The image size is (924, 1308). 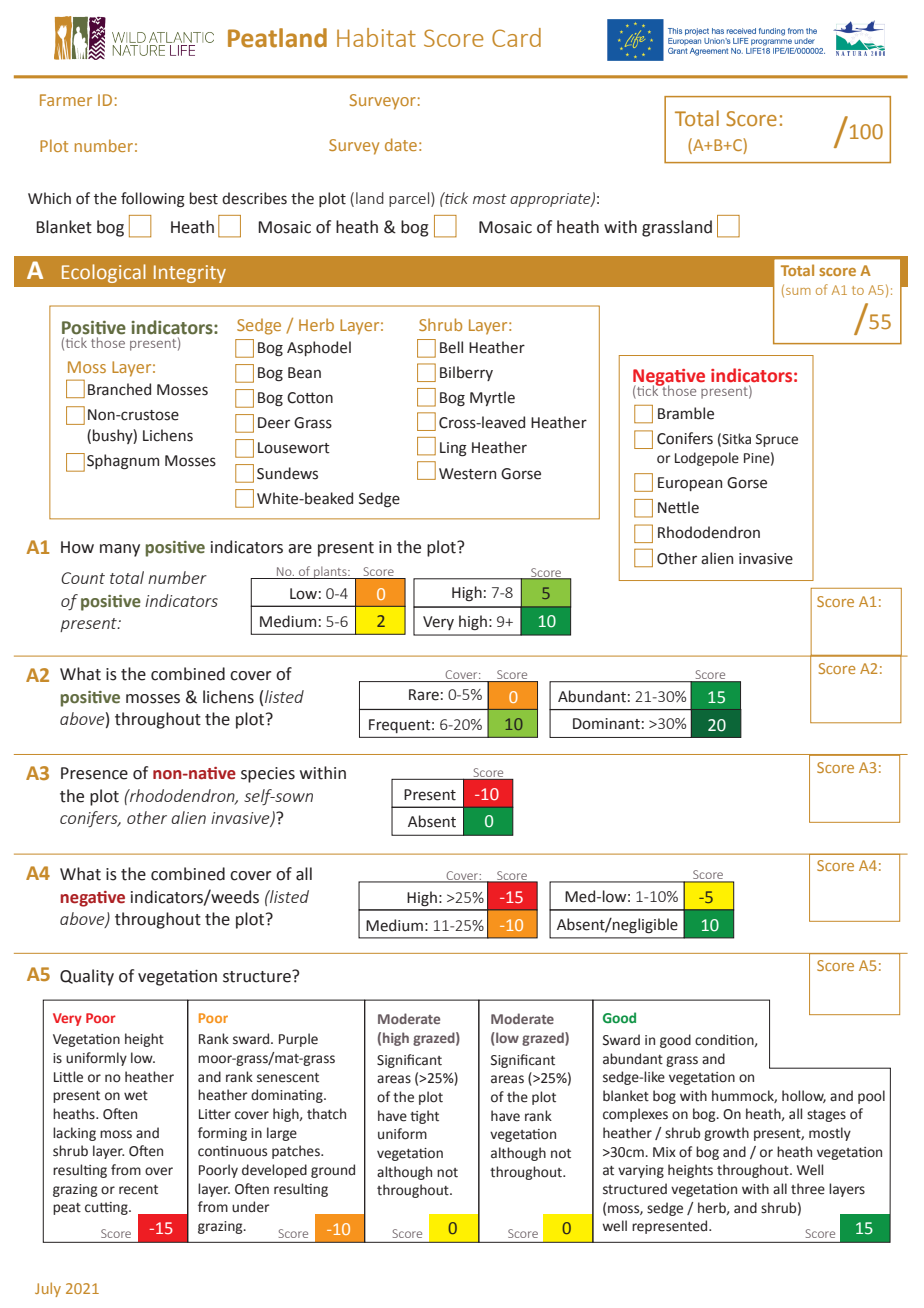 I want to click on Lodgepole, so click(x=707, y=459).
